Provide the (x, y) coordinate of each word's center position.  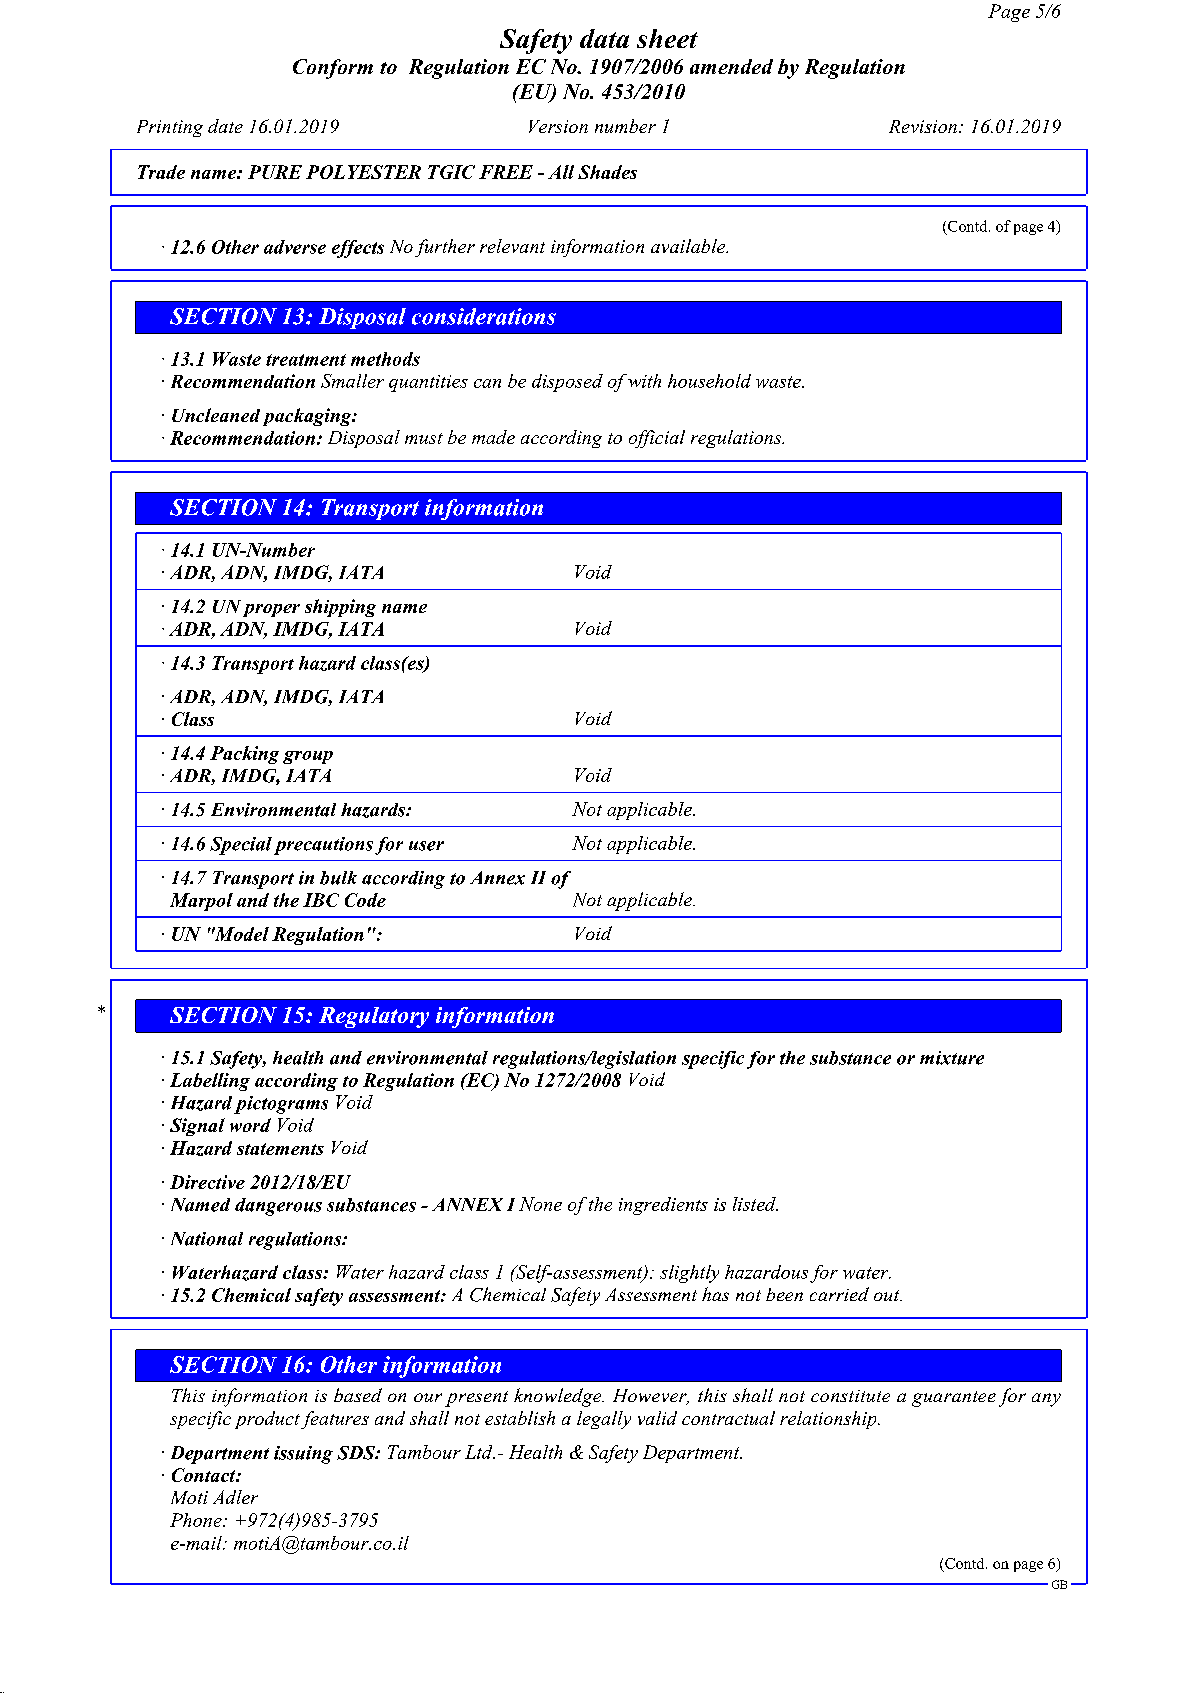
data (604, 38)
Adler (235, 1497)
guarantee (954, 1399)
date (225, 126)
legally (604, 1420)
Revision (923, 126)
